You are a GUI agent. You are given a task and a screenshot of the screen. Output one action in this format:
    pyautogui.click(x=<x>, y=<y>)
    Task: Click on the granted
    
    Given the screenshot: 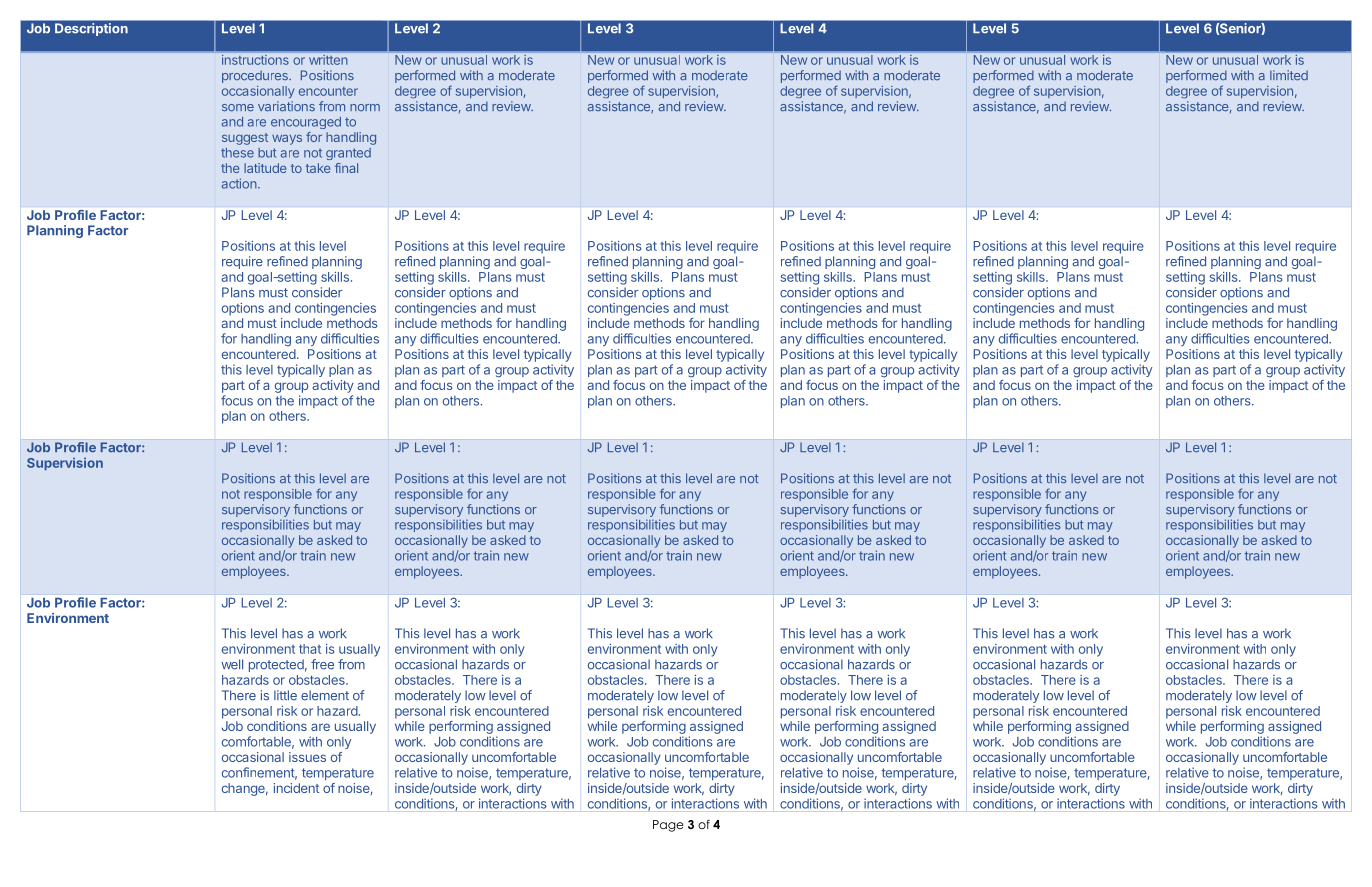 What is the action you would take?
    pyautogui.click(x=348, y=154)
